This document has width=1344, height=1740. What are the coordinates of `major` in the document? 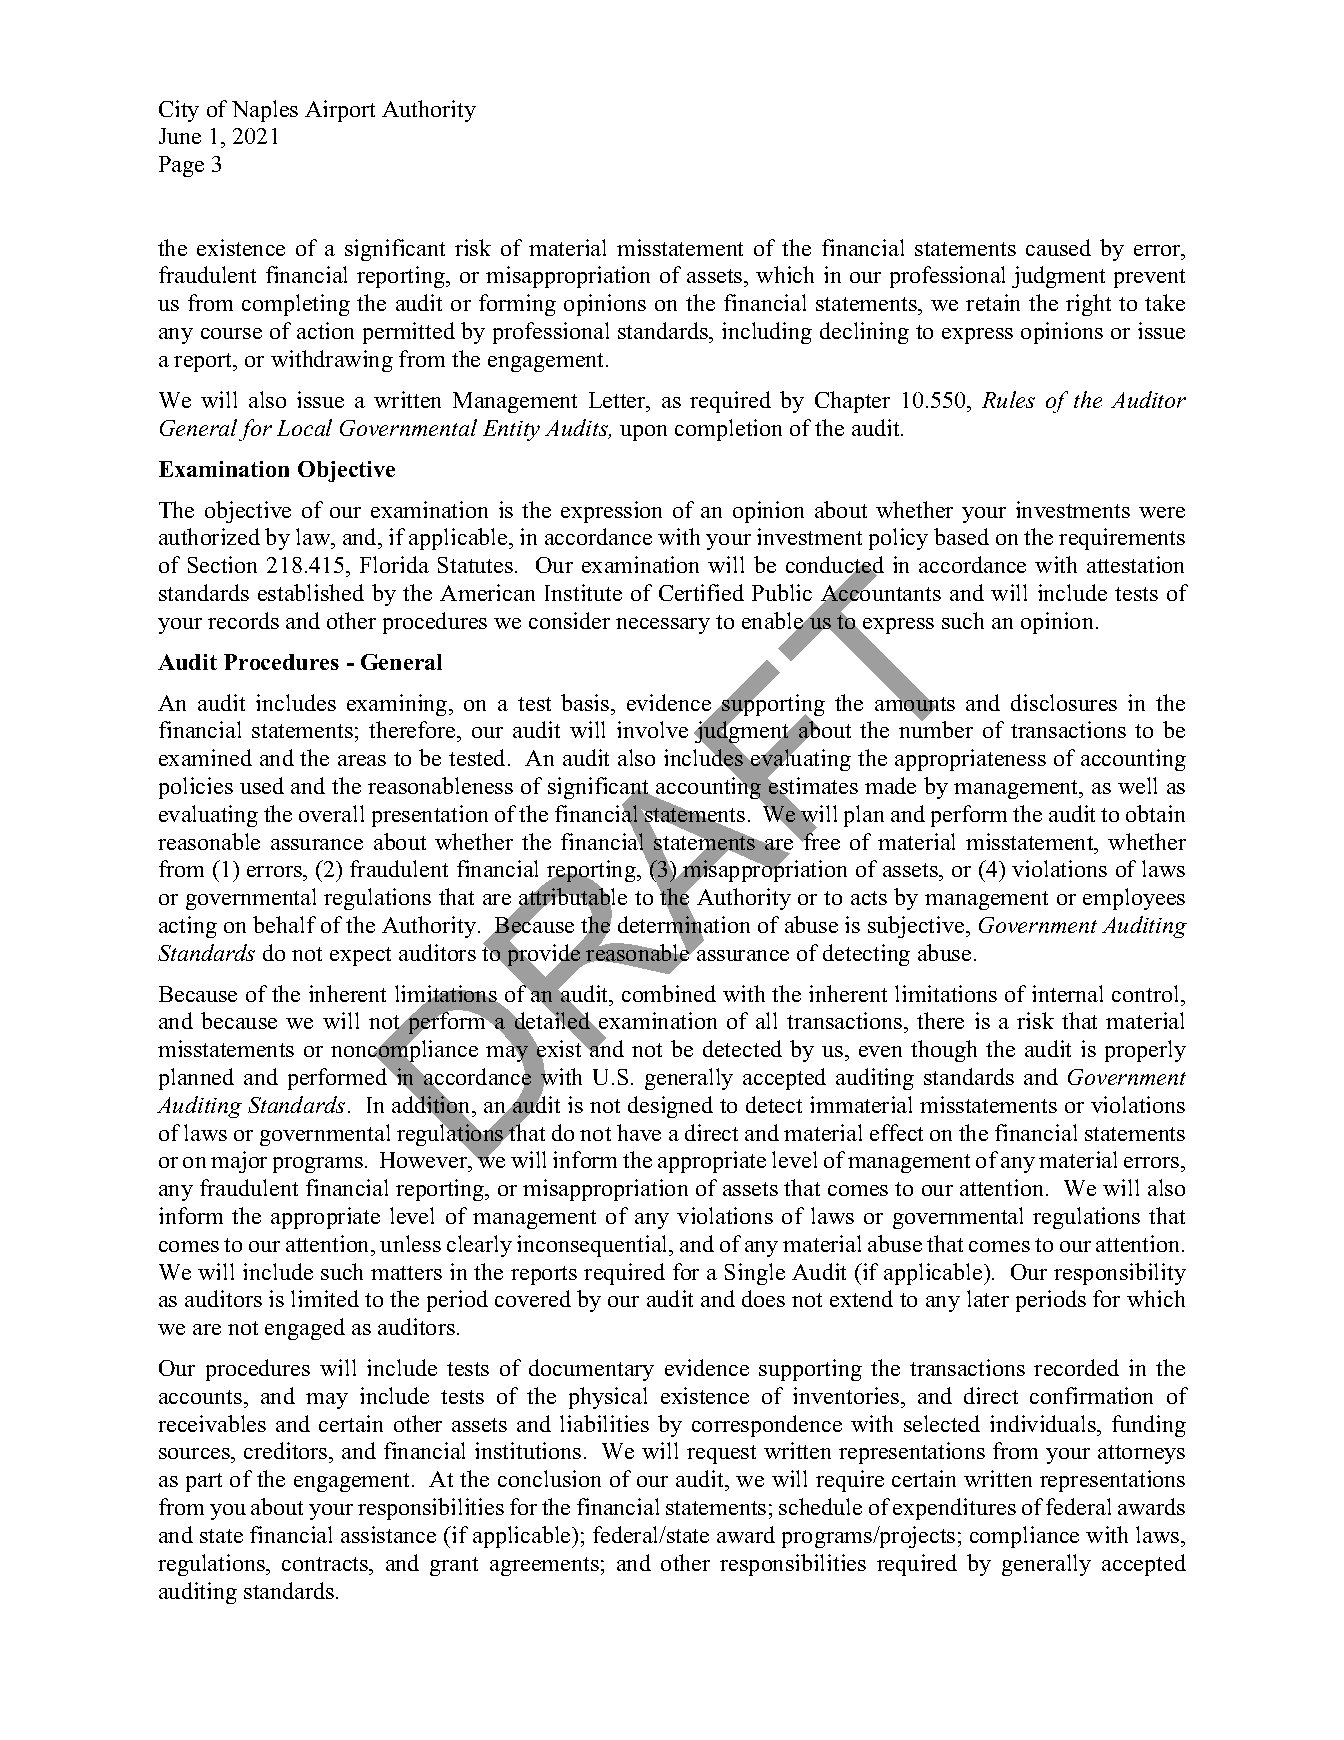 It's located at (239, 1162).
